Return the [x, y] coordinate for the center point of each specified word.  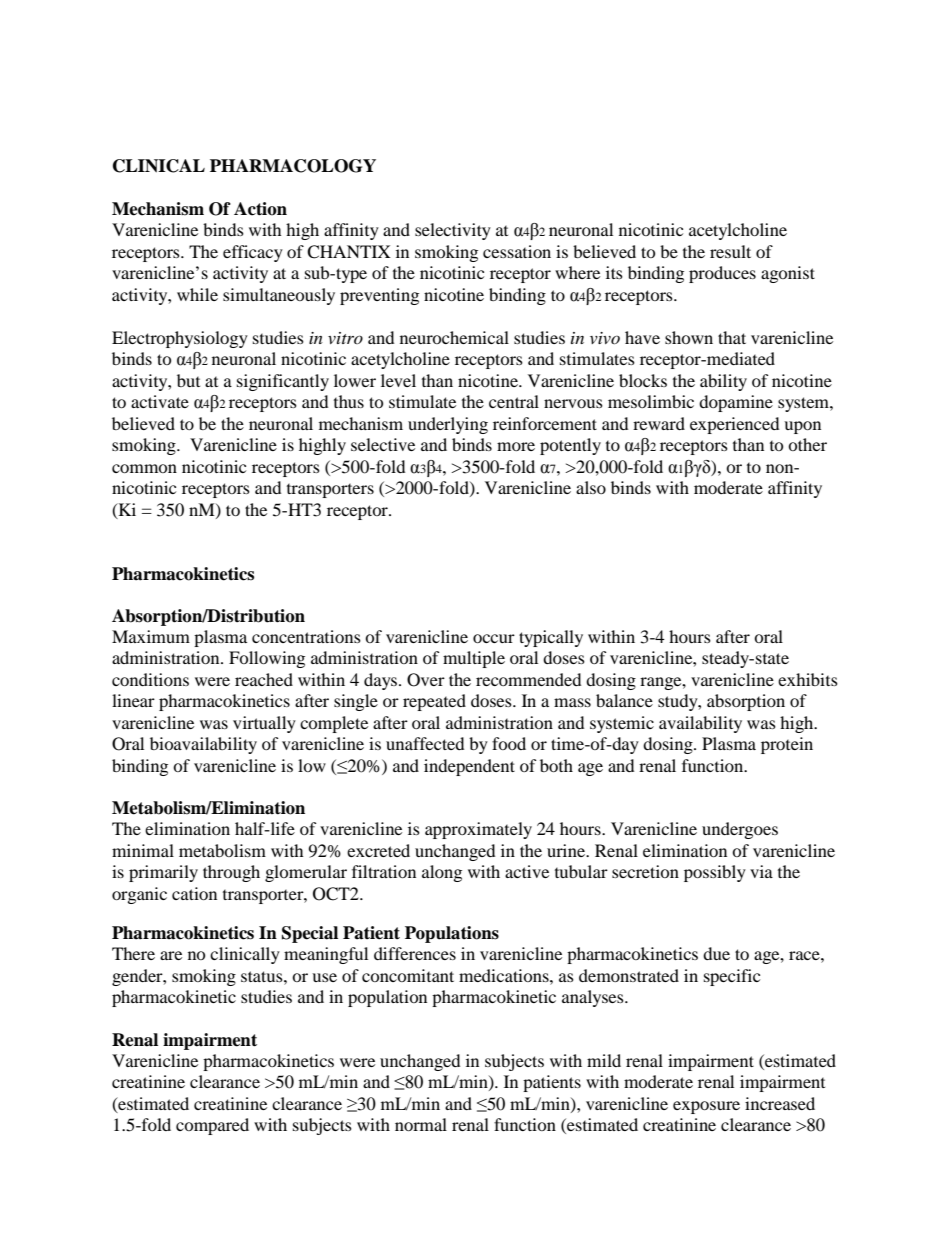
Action [260, 209]
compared [212, 1126]
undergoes [740, 830]
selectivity [453, 231]
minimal [143, 850]
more [516, 446]
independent [469, 767]
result [730, 251]
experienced [734, 425]
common [144, 468]
